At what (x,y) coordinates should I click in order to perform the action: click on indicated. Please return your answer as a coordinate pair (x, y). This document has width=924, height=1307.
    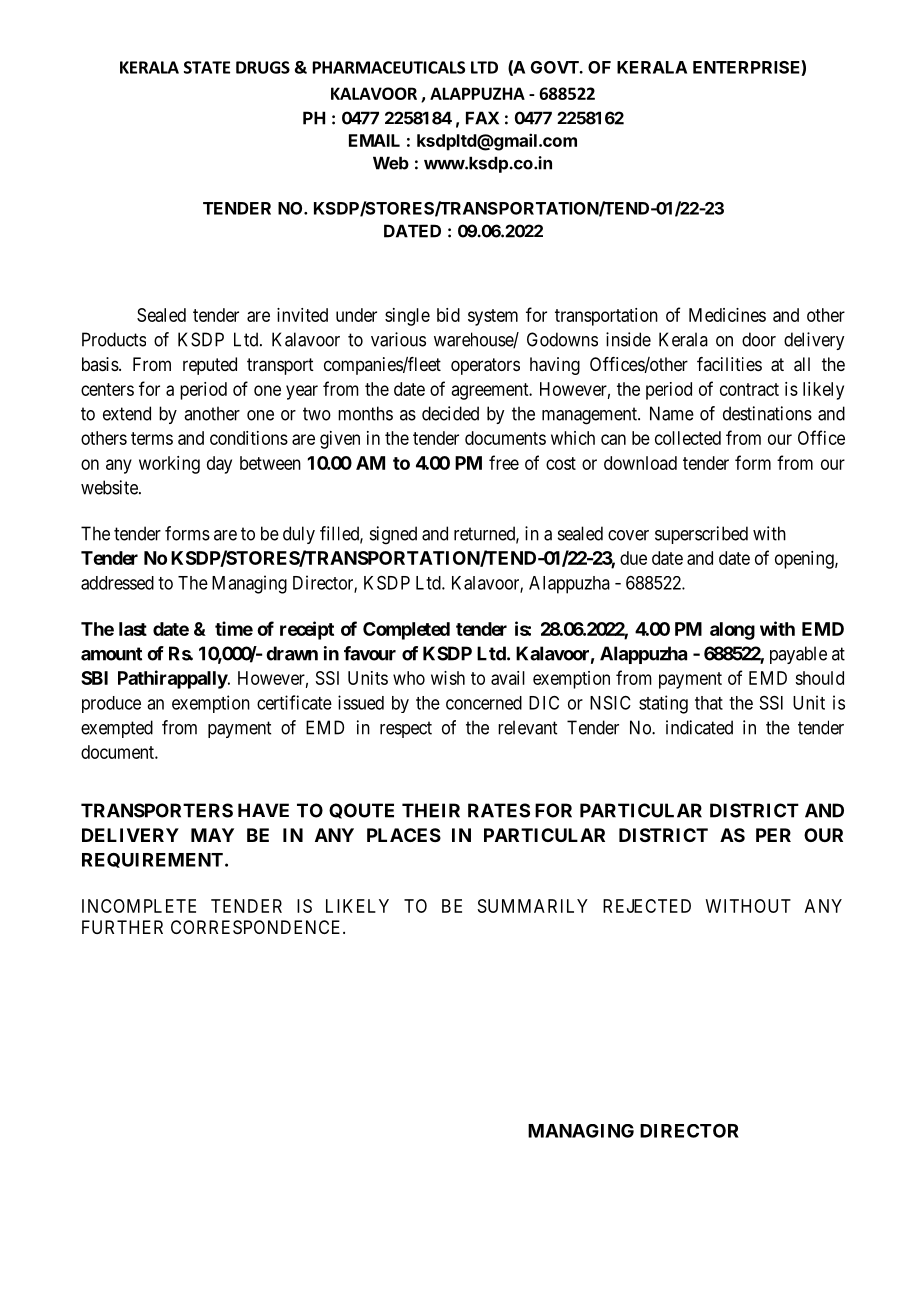
    Looking at the image, I should click on (699, 727).
